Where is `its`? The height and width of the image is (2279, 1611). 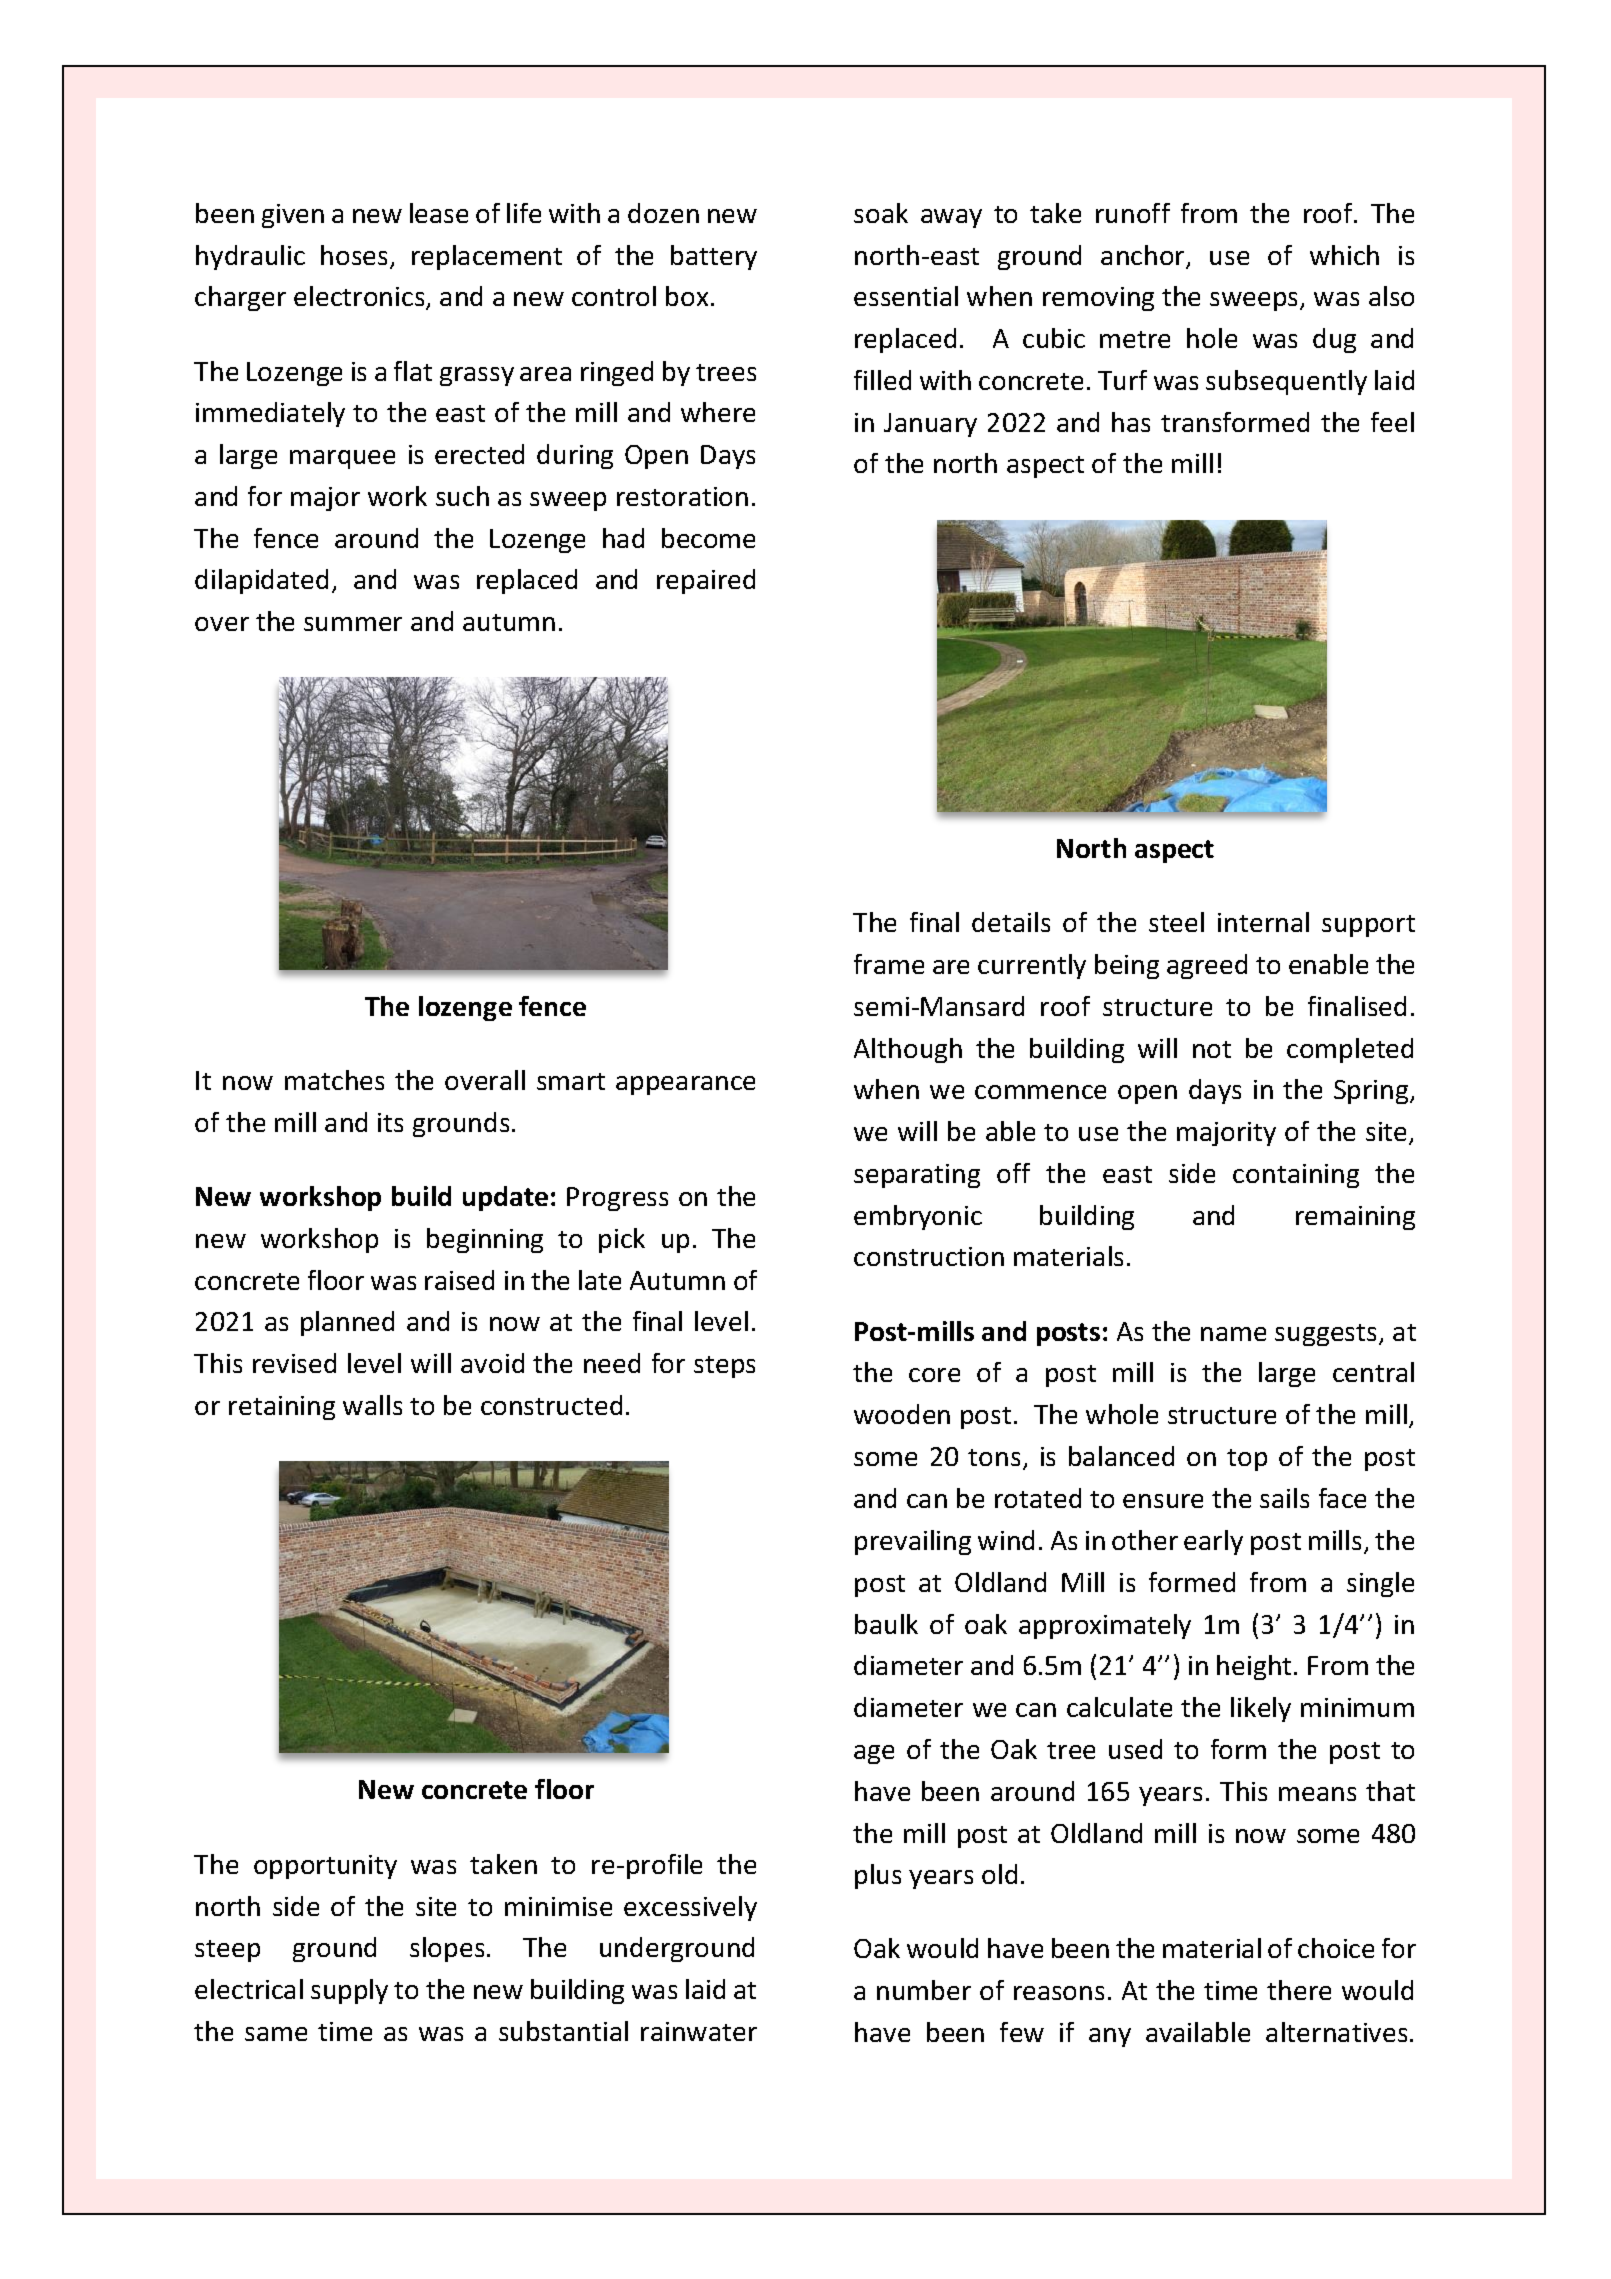 its is located at coordinates (390, 1122).
